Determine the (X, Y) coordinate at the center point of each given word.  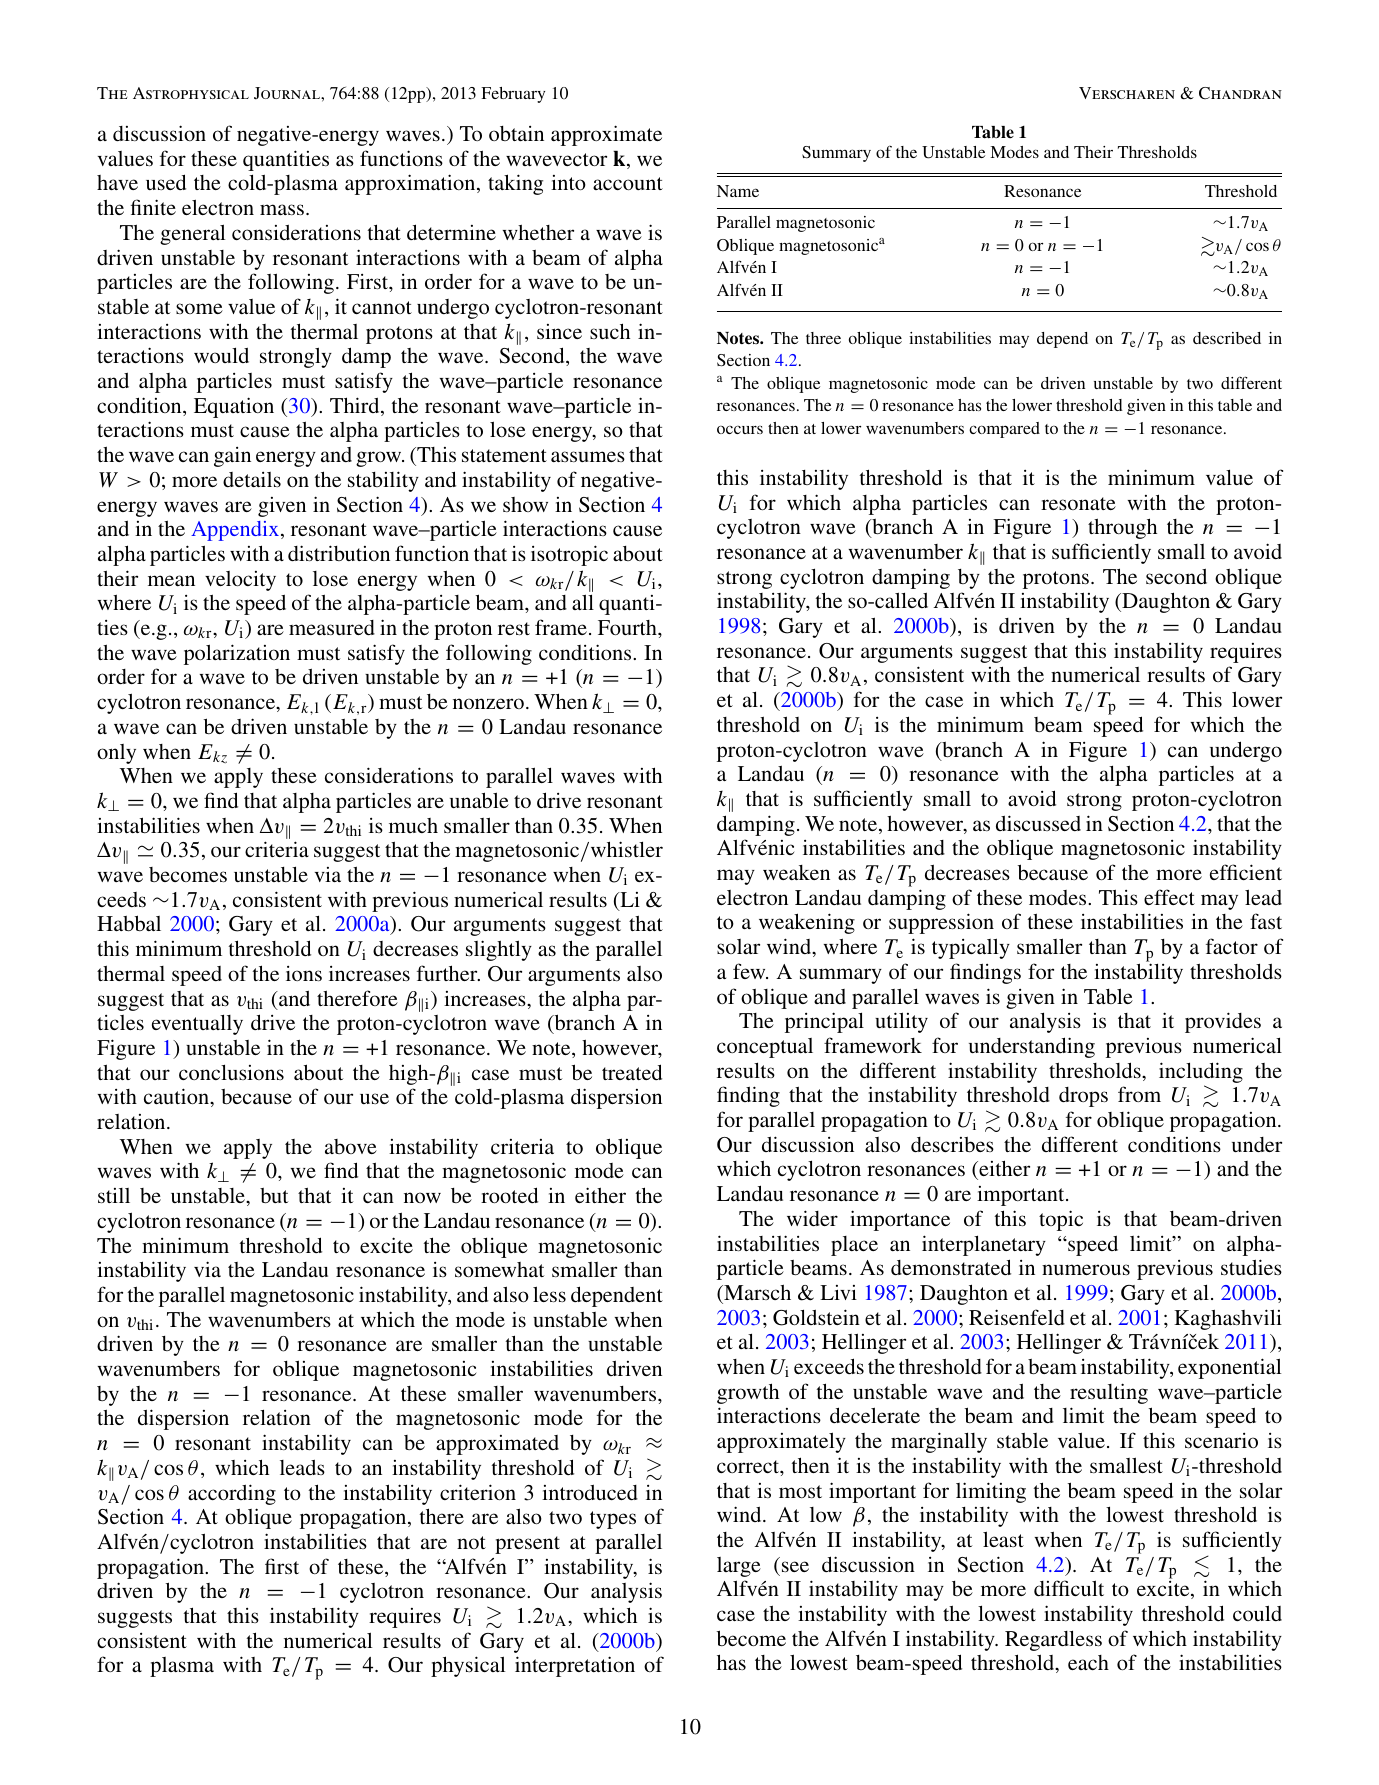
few (750, 971)
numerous (1086, 1269)
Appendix (236, 531)
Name (738, 191)
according (232, 1494)
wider (812, 1218)
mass (282, 209)
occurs (740, 430)
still (114, 1195)
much (413, 825)
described (1227, 338)
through (1122, 528)
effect (1169, 897)
